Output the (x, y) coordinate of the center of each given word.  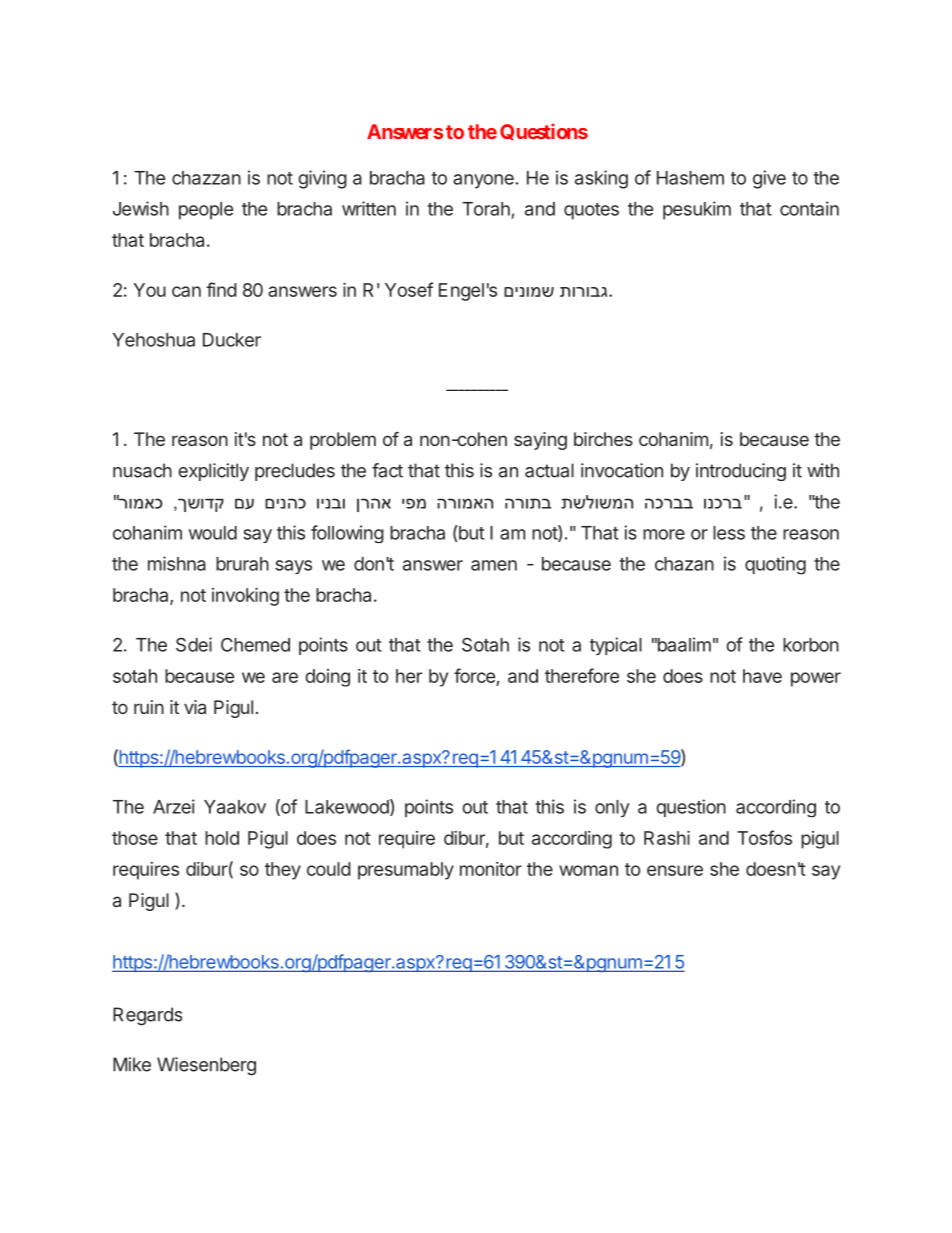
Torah (486, 209)
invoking (245, 597)
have (762, 676)
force (474, 675)
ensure (675, 870)
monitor (491, 869)
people (206, 211)
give (769, 179)
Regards (147, 1016)
